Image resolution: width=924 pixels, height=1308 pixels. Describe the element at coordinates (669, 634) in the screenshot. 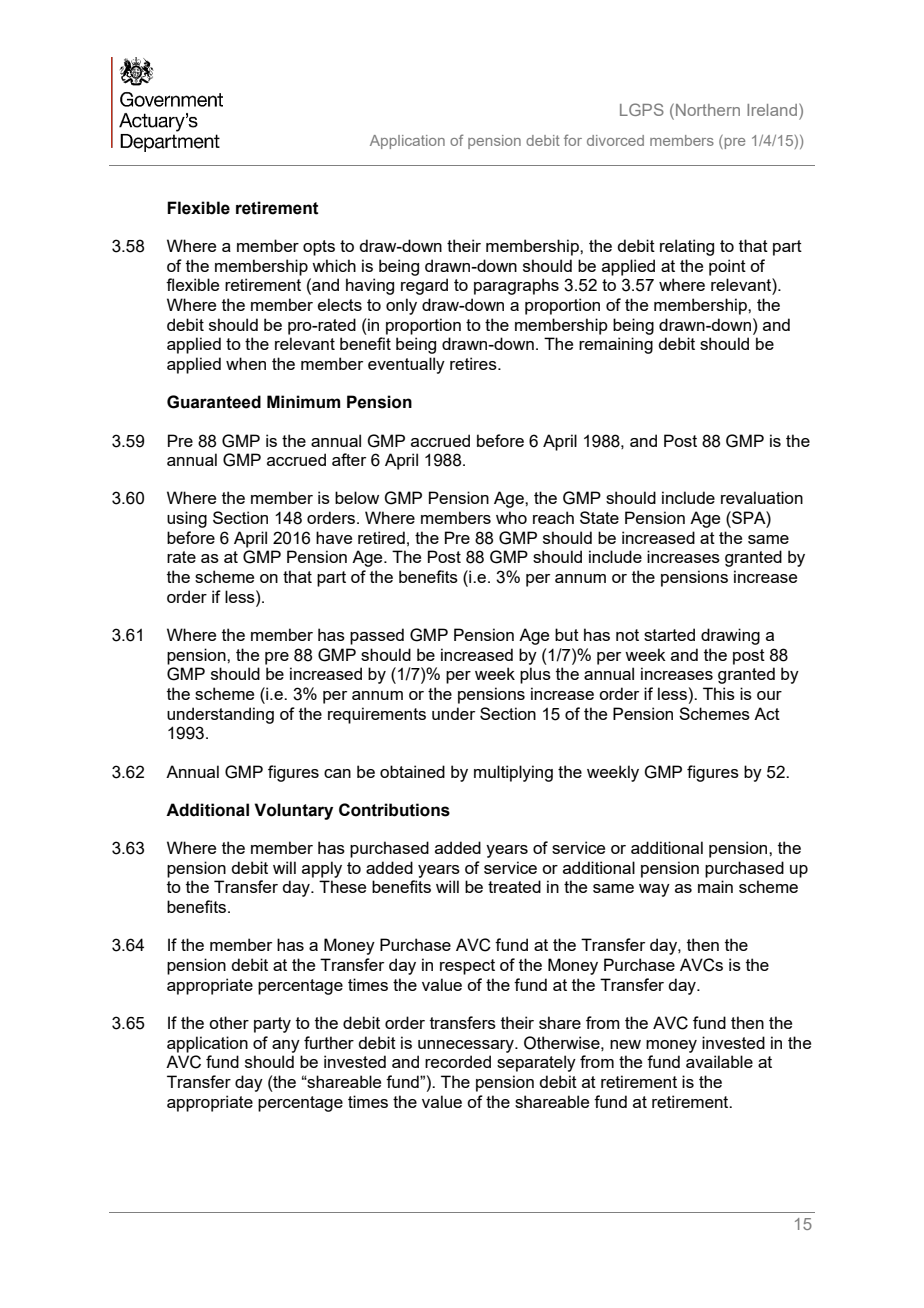

I see `started` at that location.
